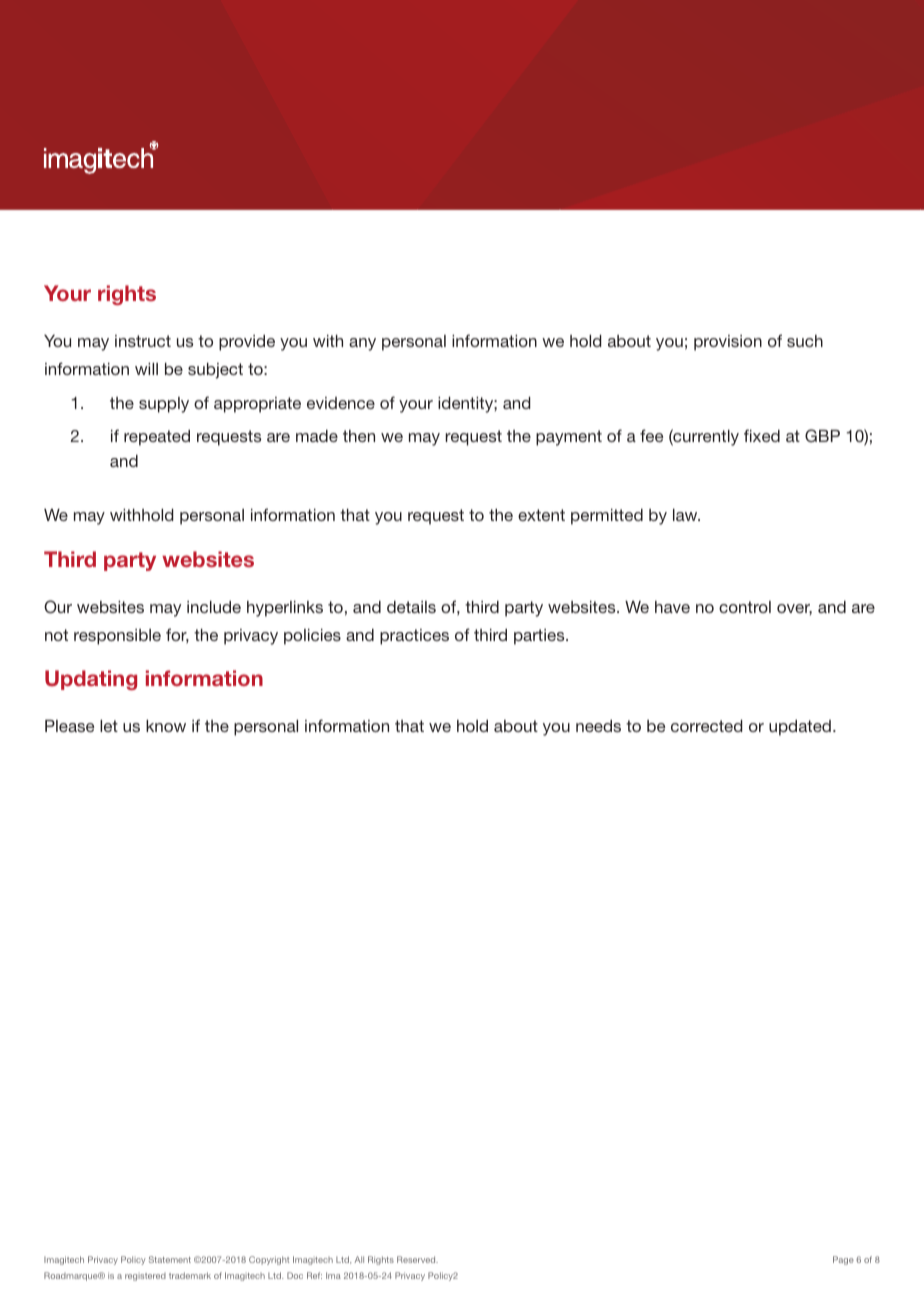 Image resolution: width=924 pixels, height=1308 pixels. What do you see at coordinates (598, 726) in the image?
I see `needs` at bounding box center [598, 726].
